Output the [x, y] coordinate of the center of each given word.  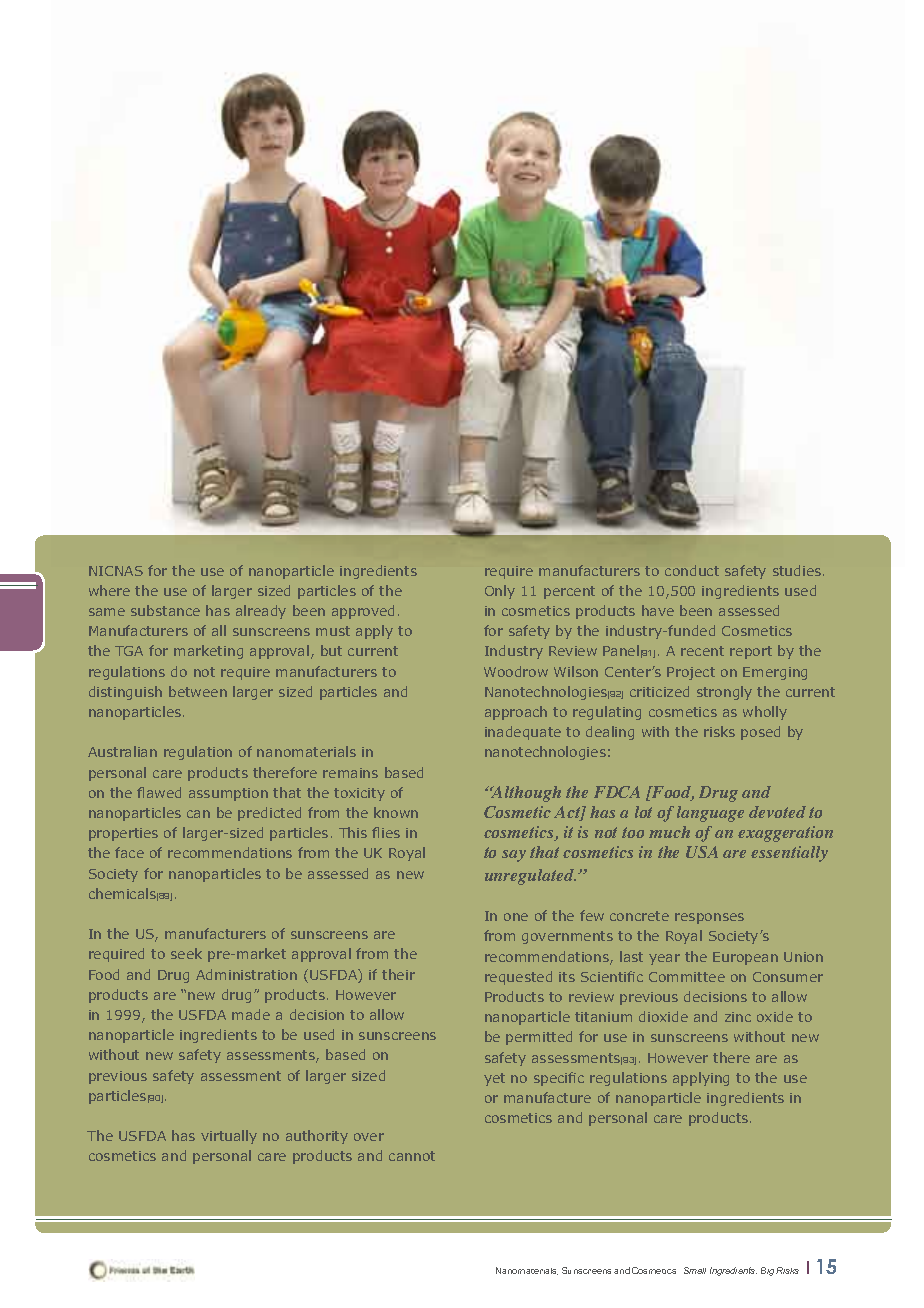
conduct [692, 570]
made [251, 1014]
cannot [412, 1156]
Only [500, 592]
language [710, 814]
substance [165, 610]
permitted [539, 1038]
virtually [229, 1137]
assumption [228, 794]
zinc [738, 1017]
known [396, 812]
